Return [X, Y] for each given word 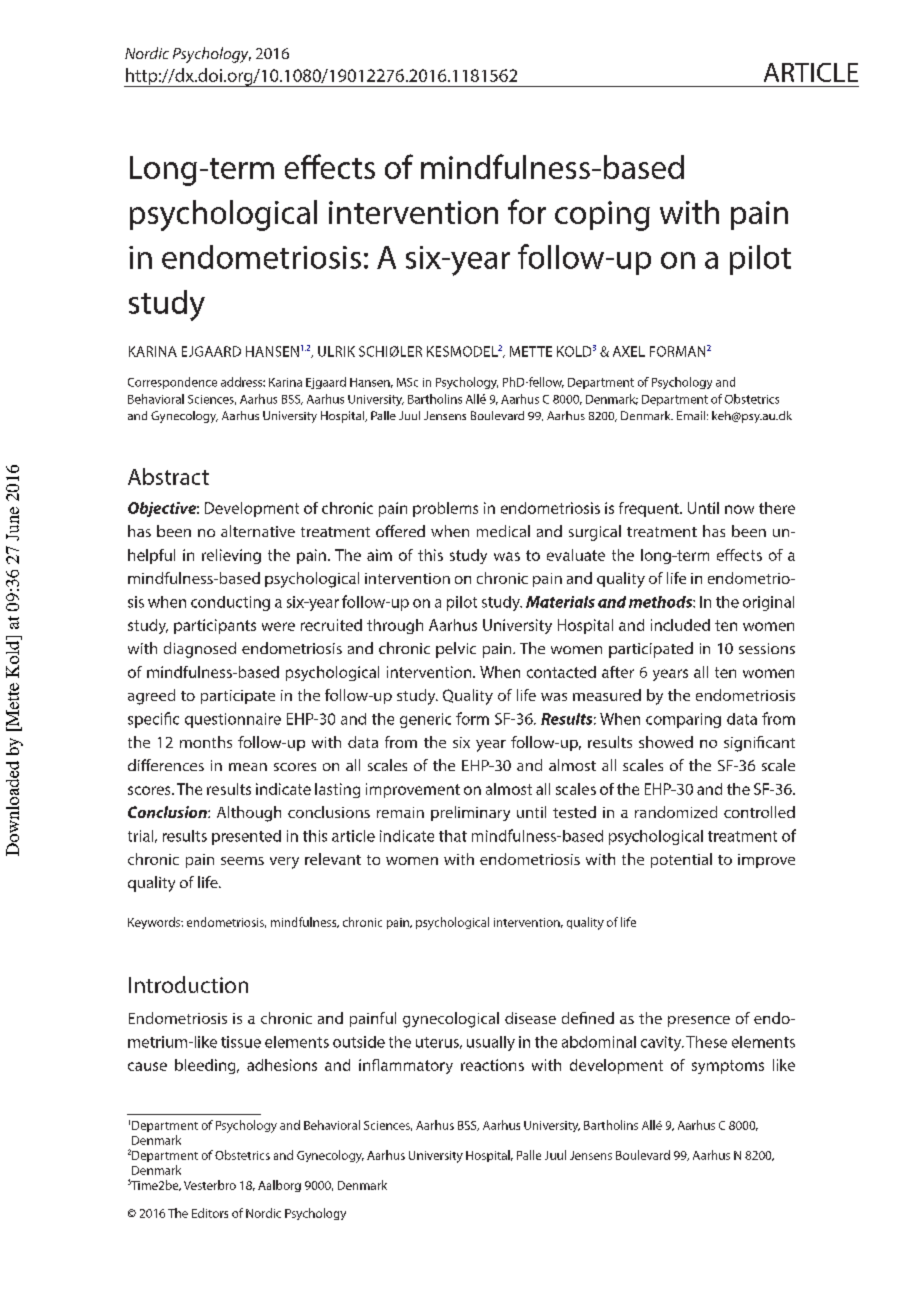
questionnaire [233, 720]
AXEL [629, 351]
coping [602, 216]
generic [425, 720]
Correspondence [172, 383]
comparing [683, 720]
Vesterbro [210, 1185]
